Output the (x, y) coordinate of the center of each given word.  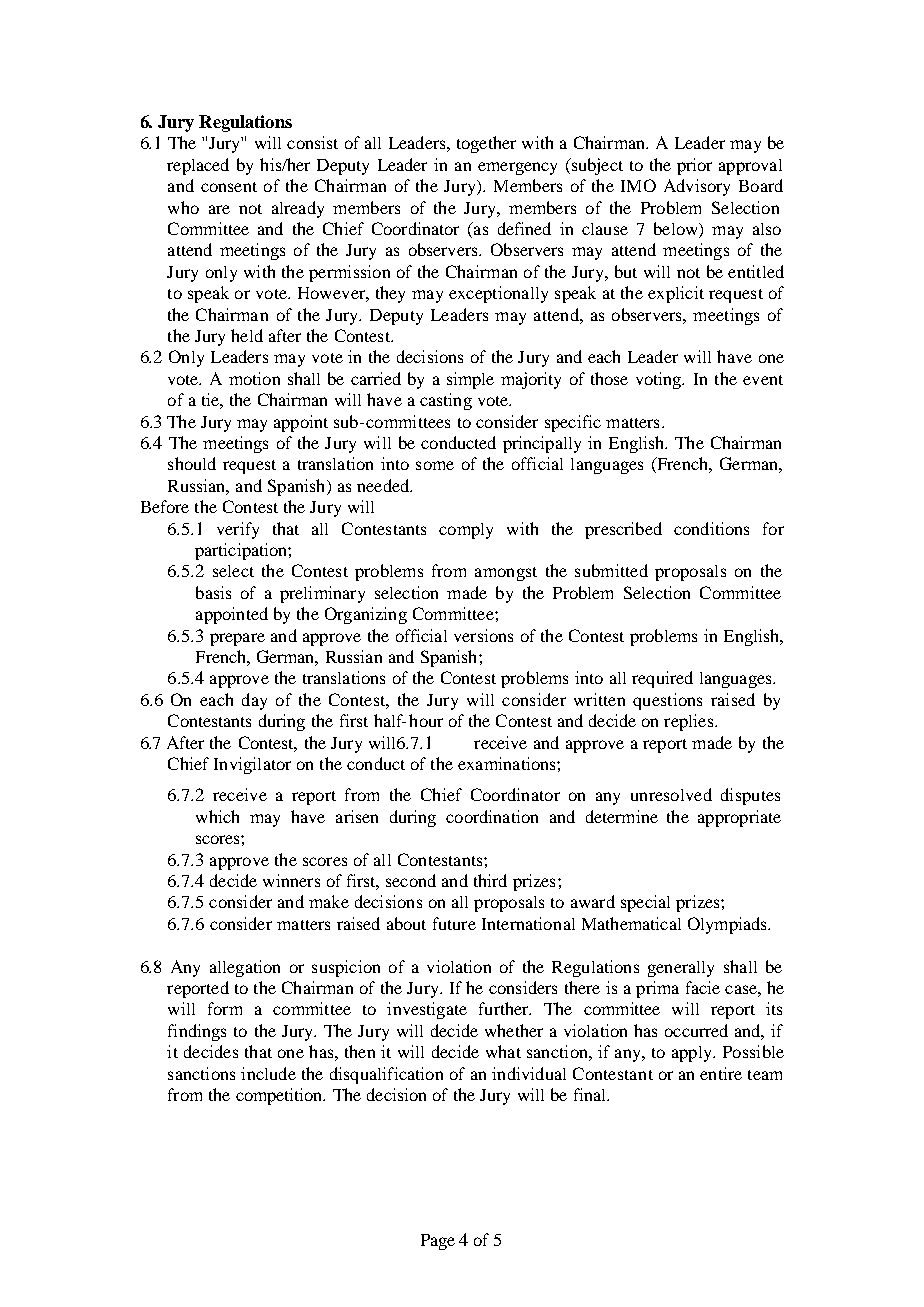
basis (213, 592)
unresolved (671, 794)
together (486, 144)
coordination (492, 816)
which (217, 816)
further (505, 1008)
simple (470, 380)
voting (659, 380)
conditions (711, 528)
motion (254, 378)
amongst (506, 574)
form (225, 1008)
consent (229, 187)
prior (694, 166)
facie (703, 987)
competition (280, 1096)
